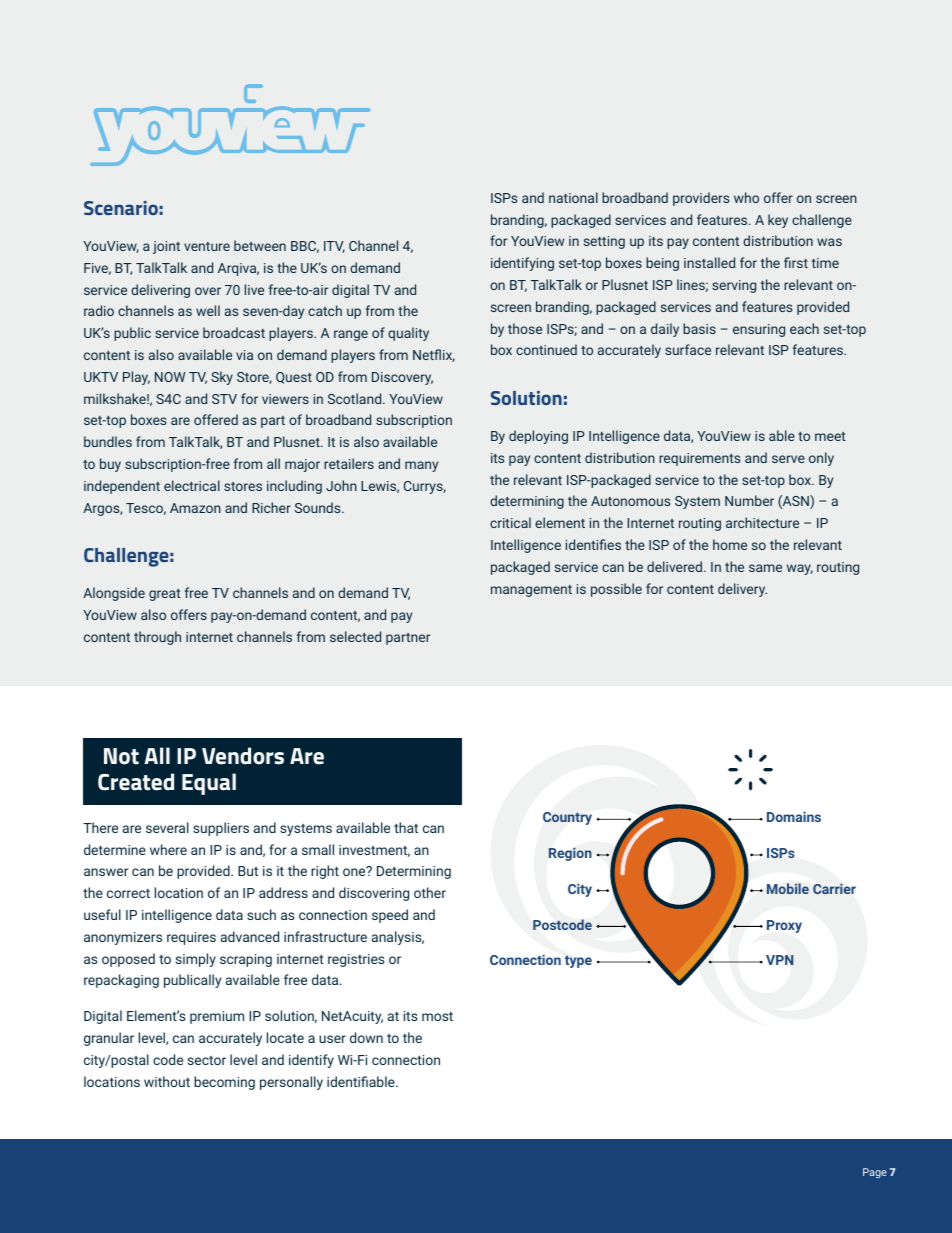 The height and width of the screenshot is (1233, 952). Describe the element at coordinates (573, 197) in the screenshot. I see `national` at that location.
